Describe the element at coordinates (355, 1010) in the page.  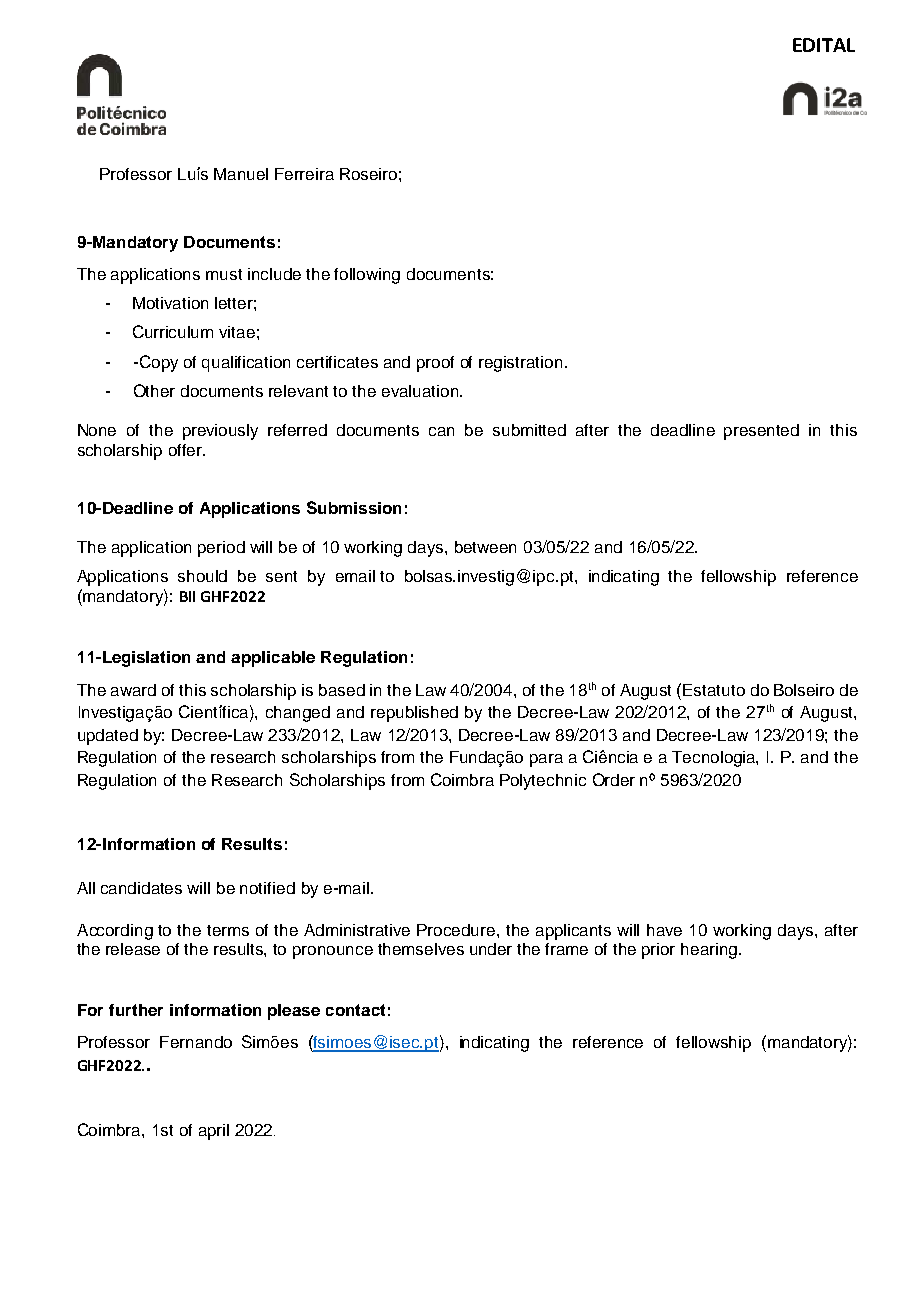
I see `contact` at that location.
